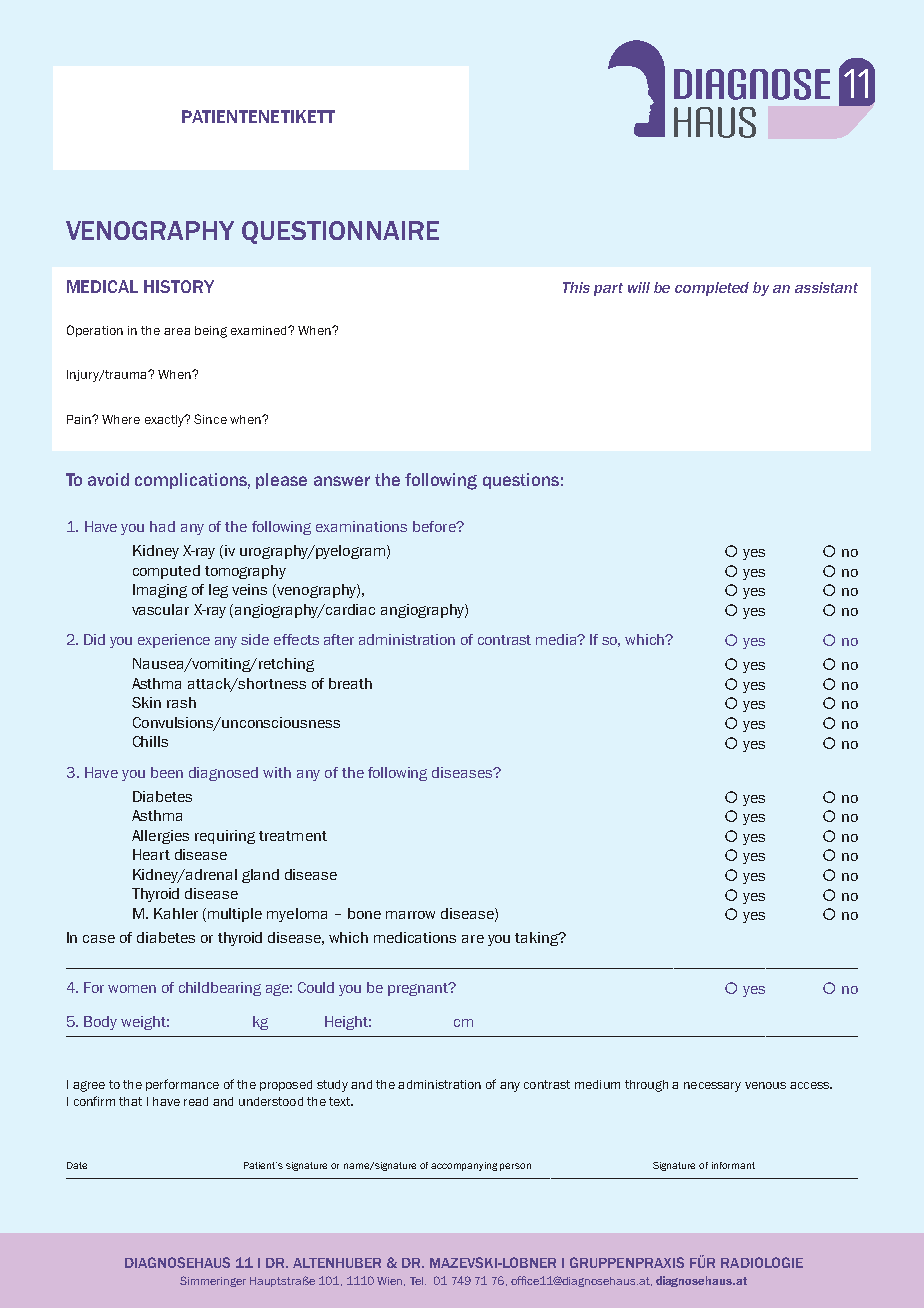  What do you see at coordinates (340, 232) in the screenshot?
I see `QUESTIONNAIRE` at bounding box center [340, 232].
